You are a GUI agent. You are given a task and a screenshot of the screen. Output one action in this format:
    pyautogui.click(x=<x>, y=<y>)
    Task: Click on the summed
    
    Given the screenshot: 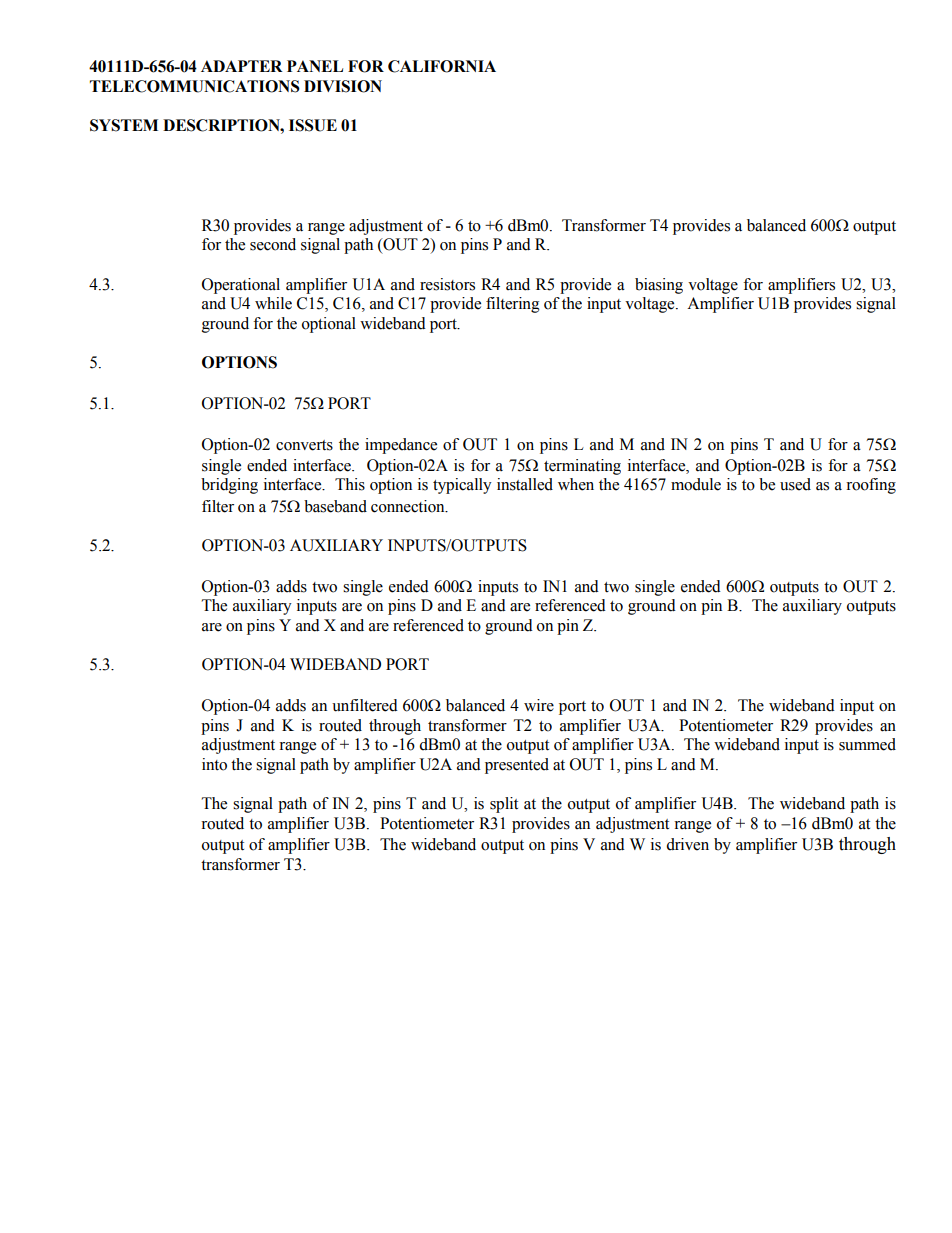 What is the action you would take?
    pyautogui.click(x=867, y=744)
